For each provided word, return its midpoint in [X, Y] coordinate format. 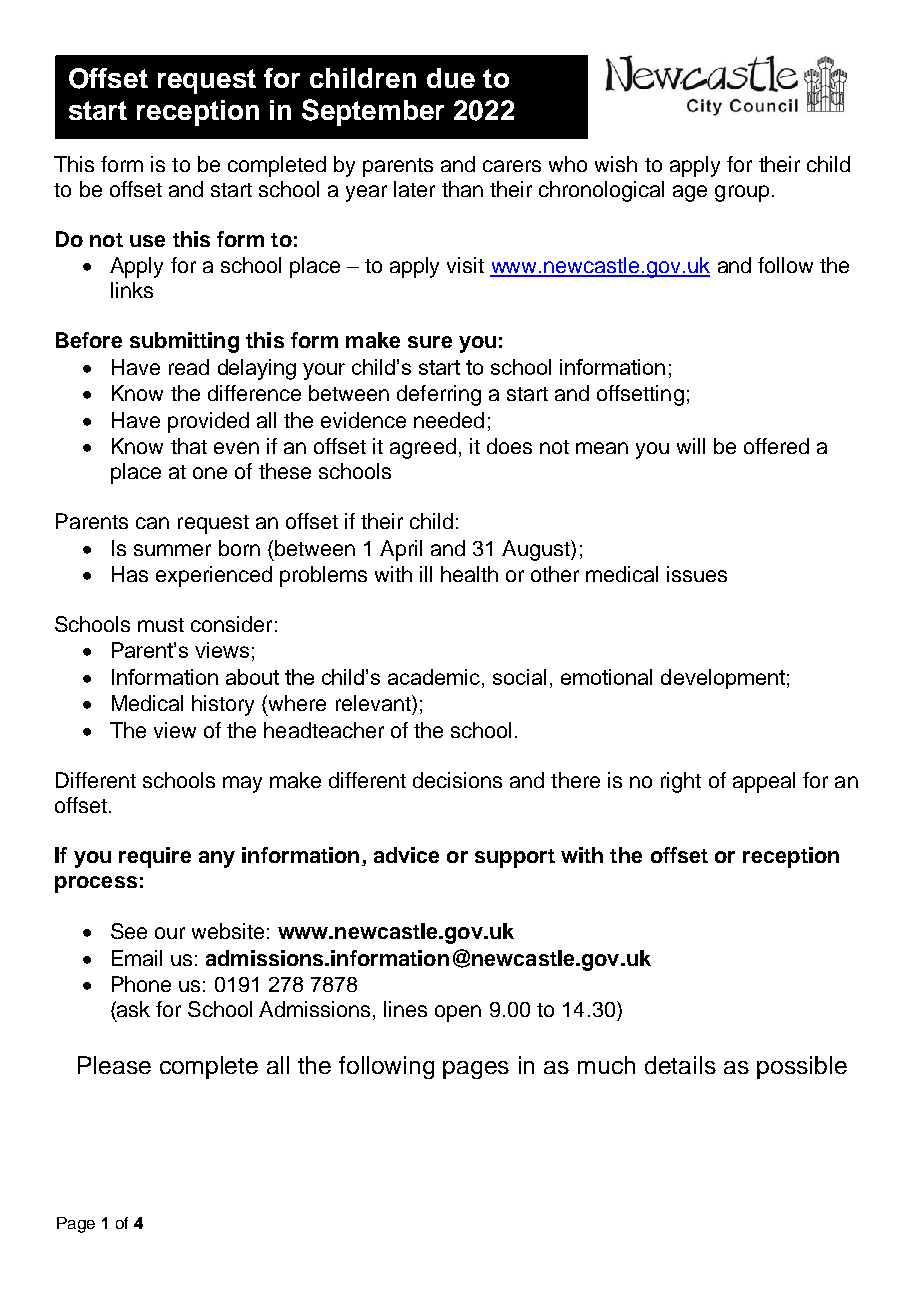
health [469, 574]
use [147, 241]
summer [172, 550]
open [458, 1013]
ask [132, 1009]
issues [697, 574]
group [742, 193]
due [451, 78]
